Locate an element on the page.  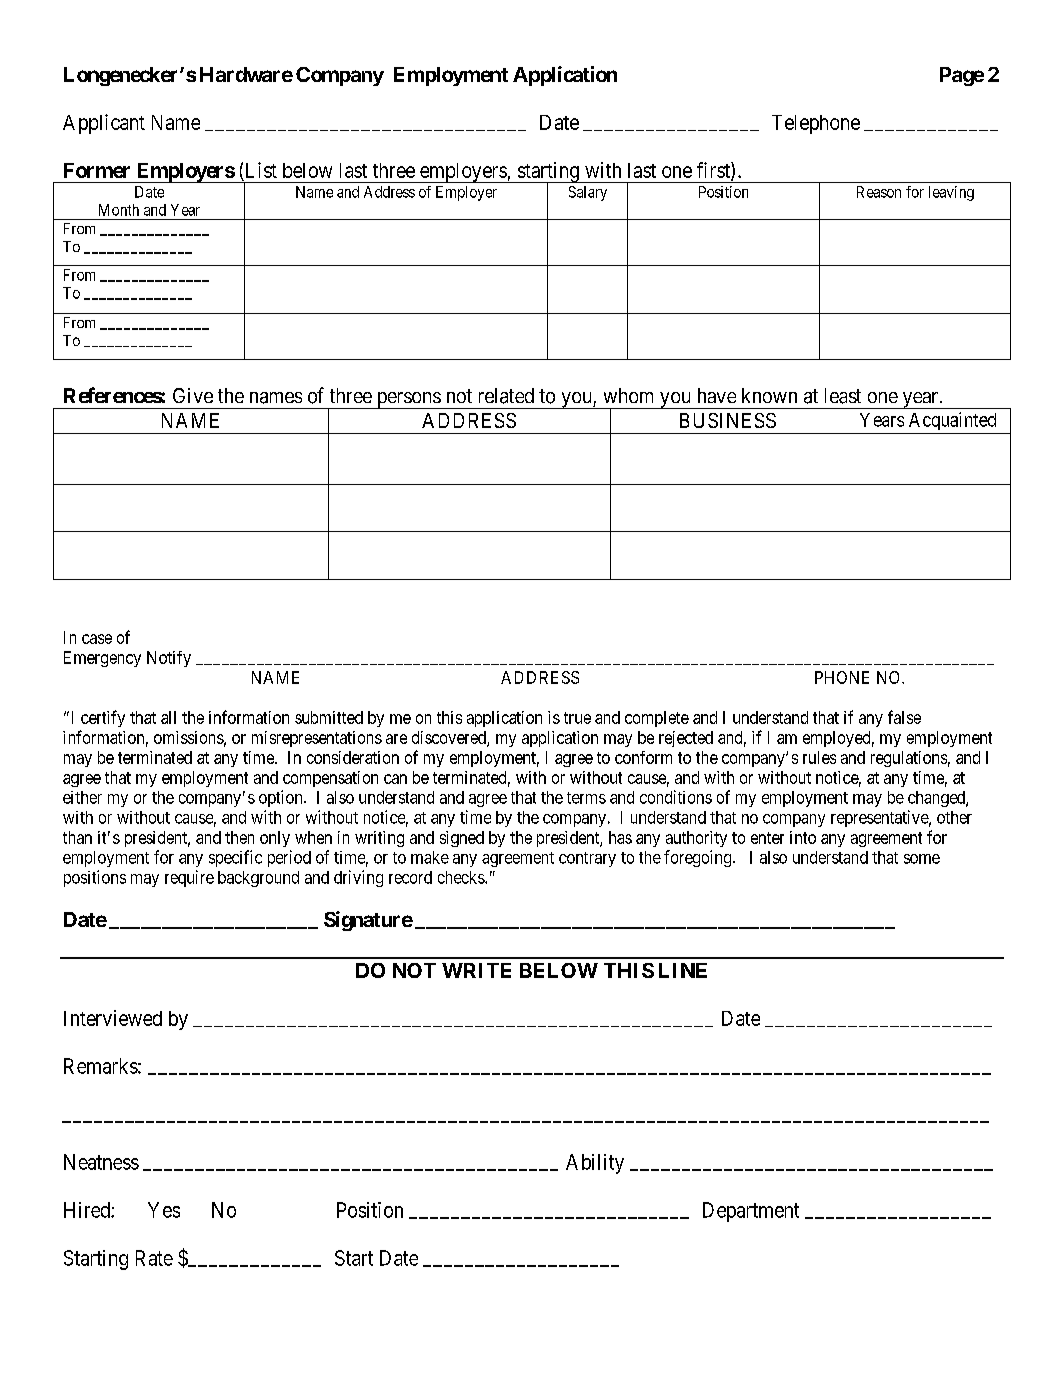
Department is located at coordinates (751, 1212).
